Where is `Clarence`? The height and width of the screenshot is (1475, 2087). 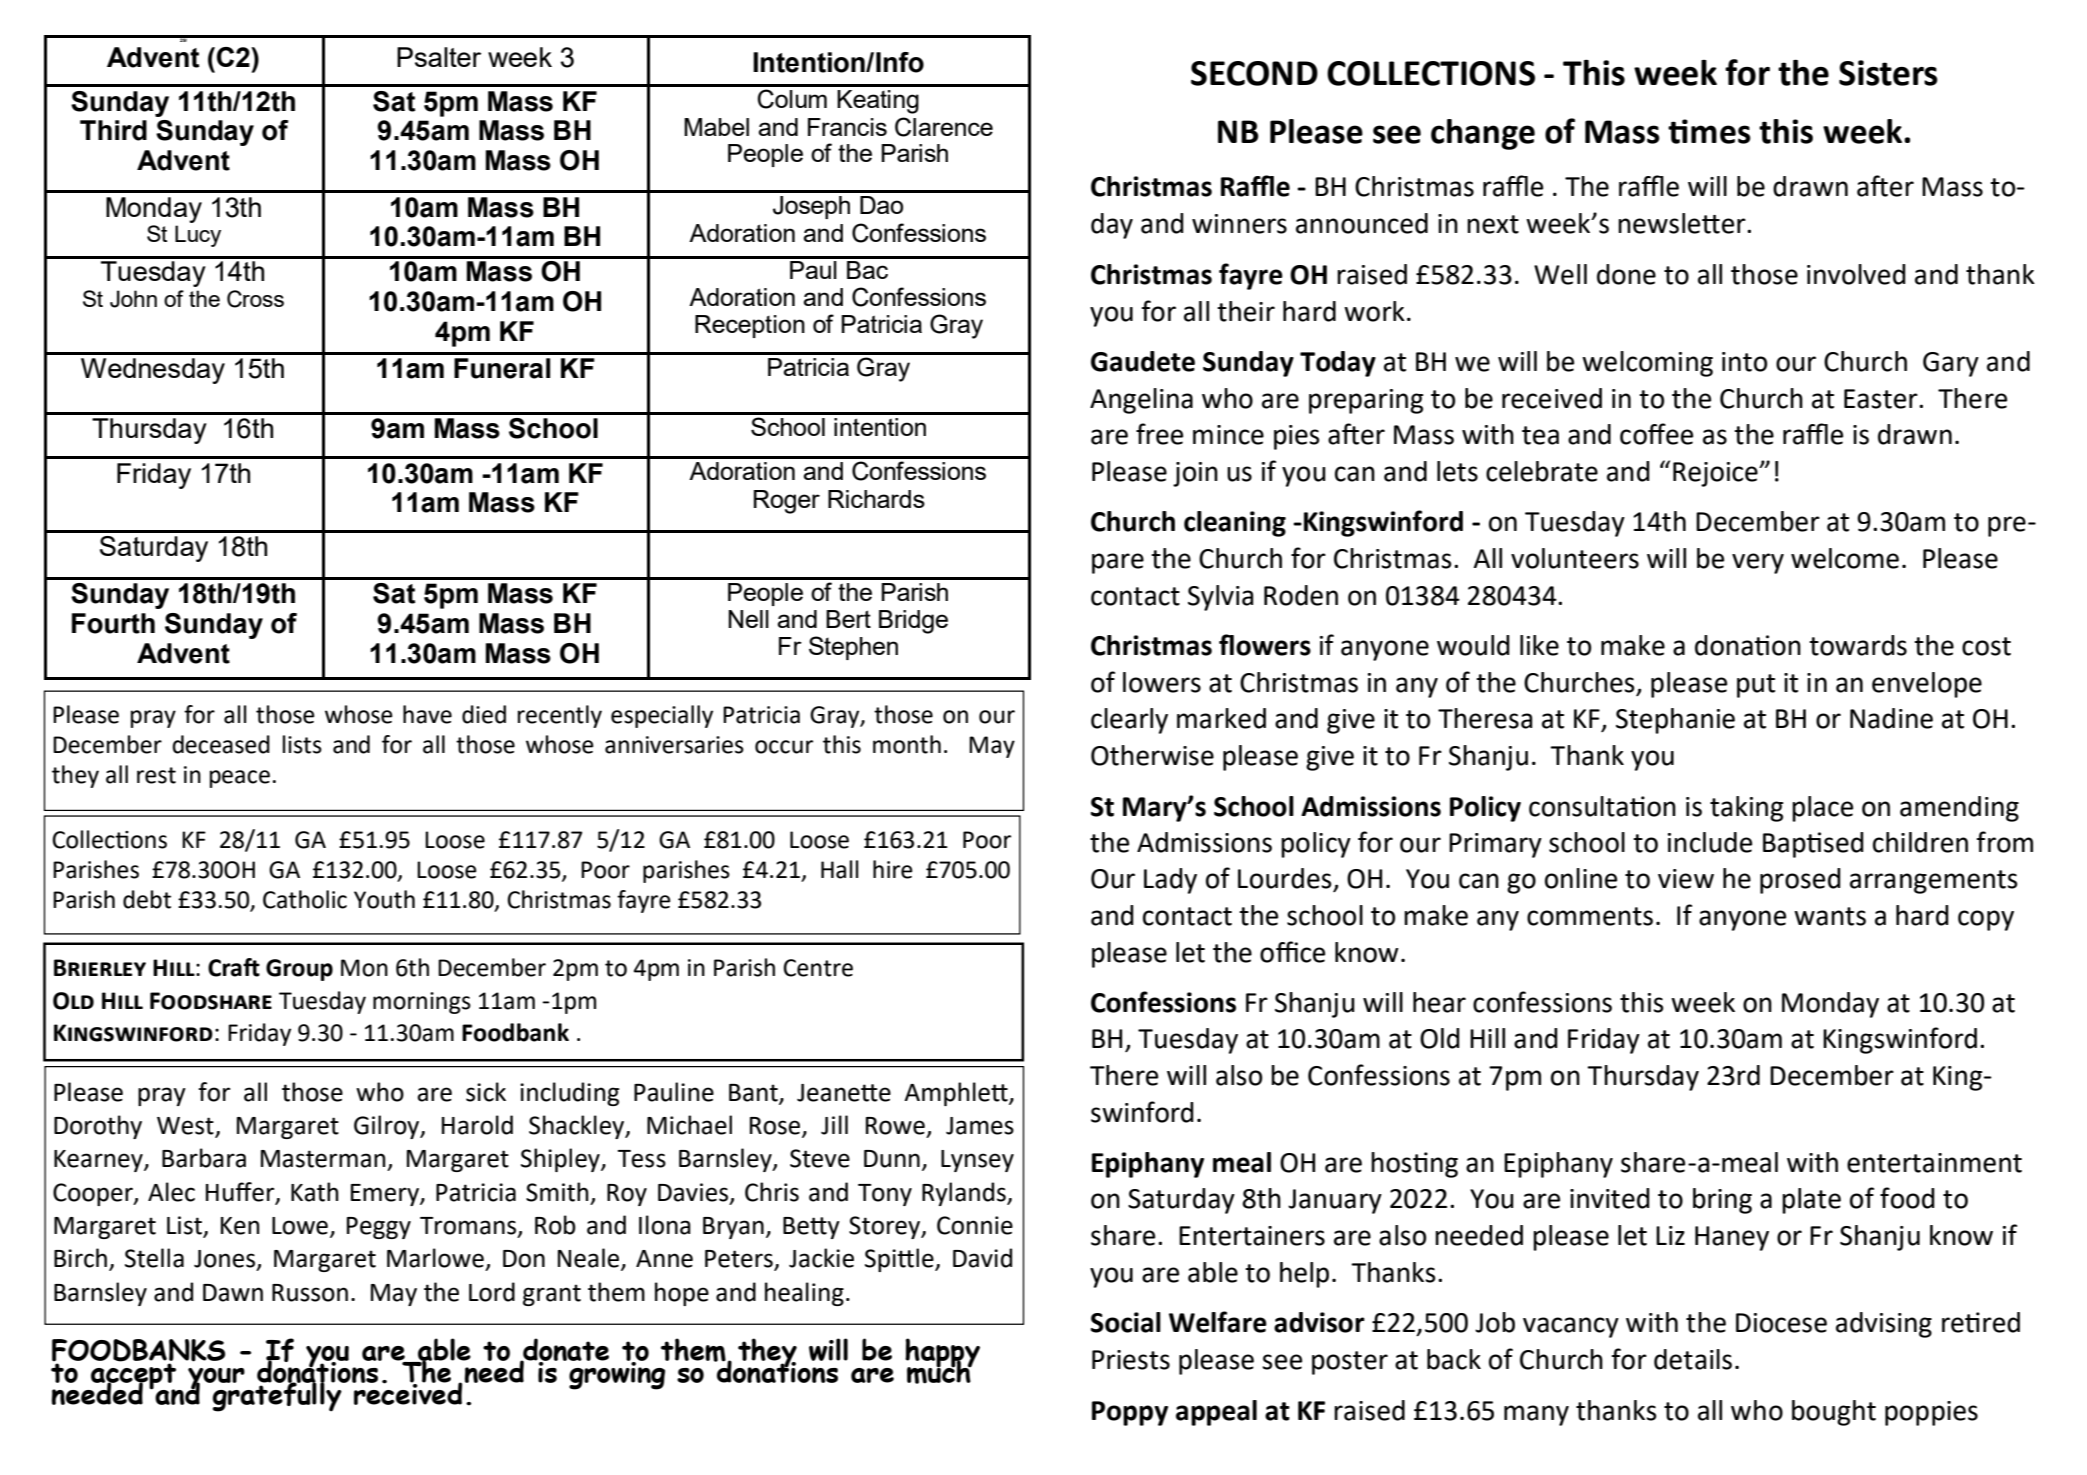
Clarence is located at coordinates (944, 127).
